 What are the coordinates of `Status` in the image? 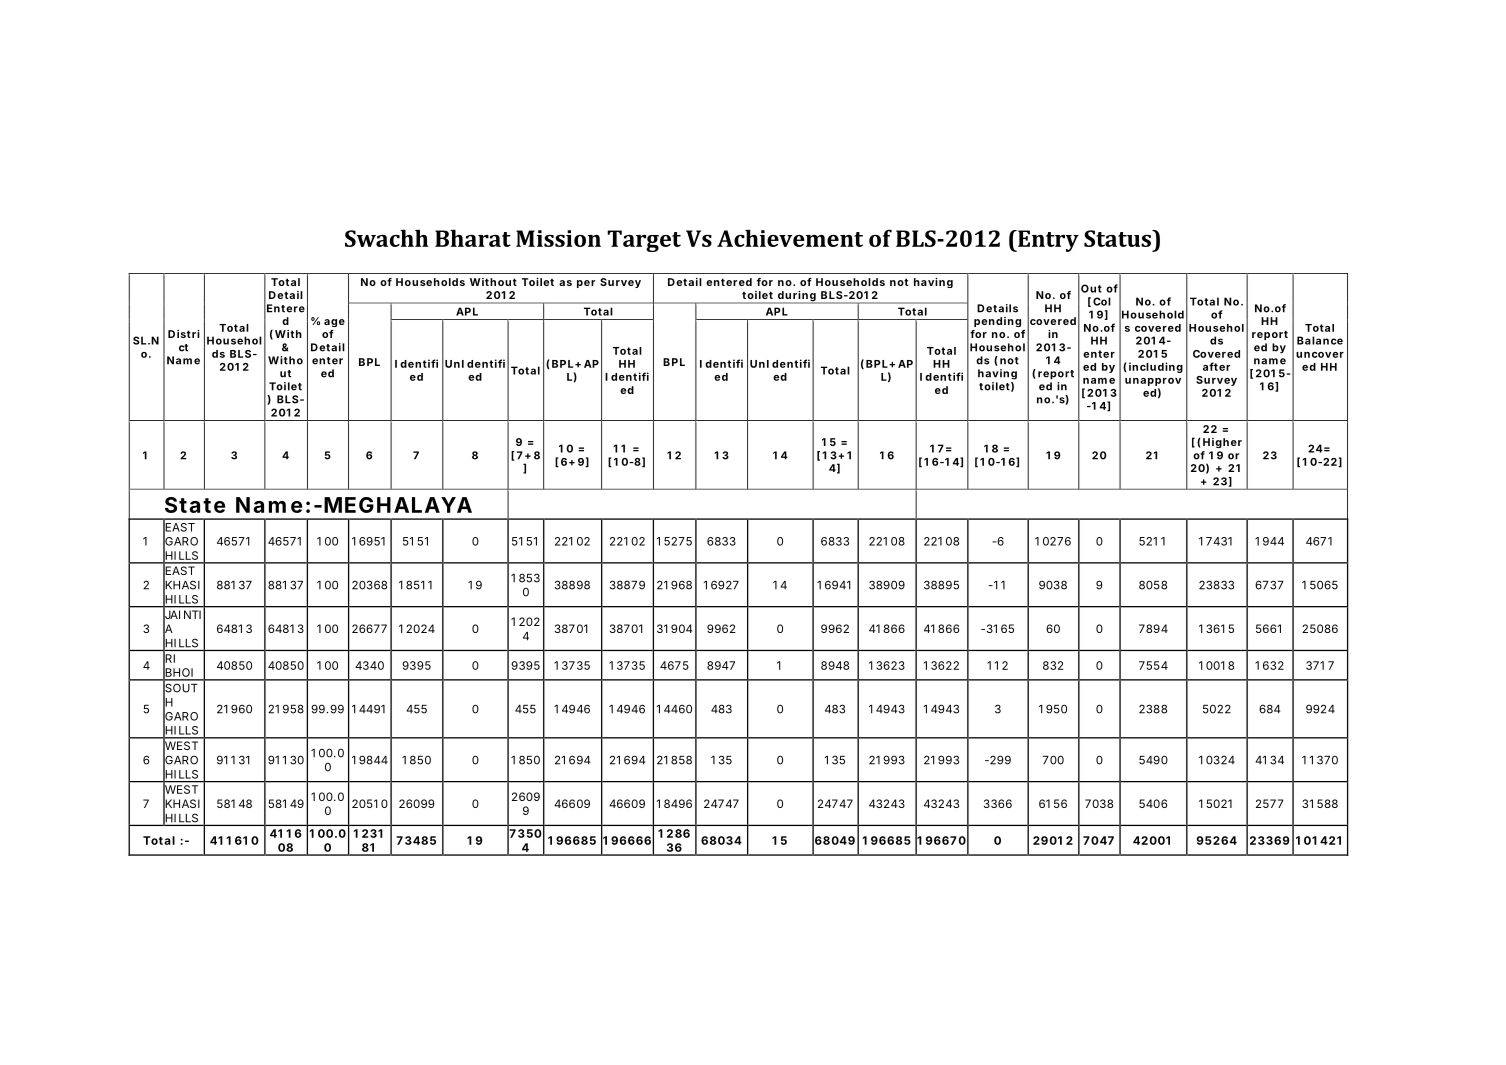 It's located at (1118, 238).
